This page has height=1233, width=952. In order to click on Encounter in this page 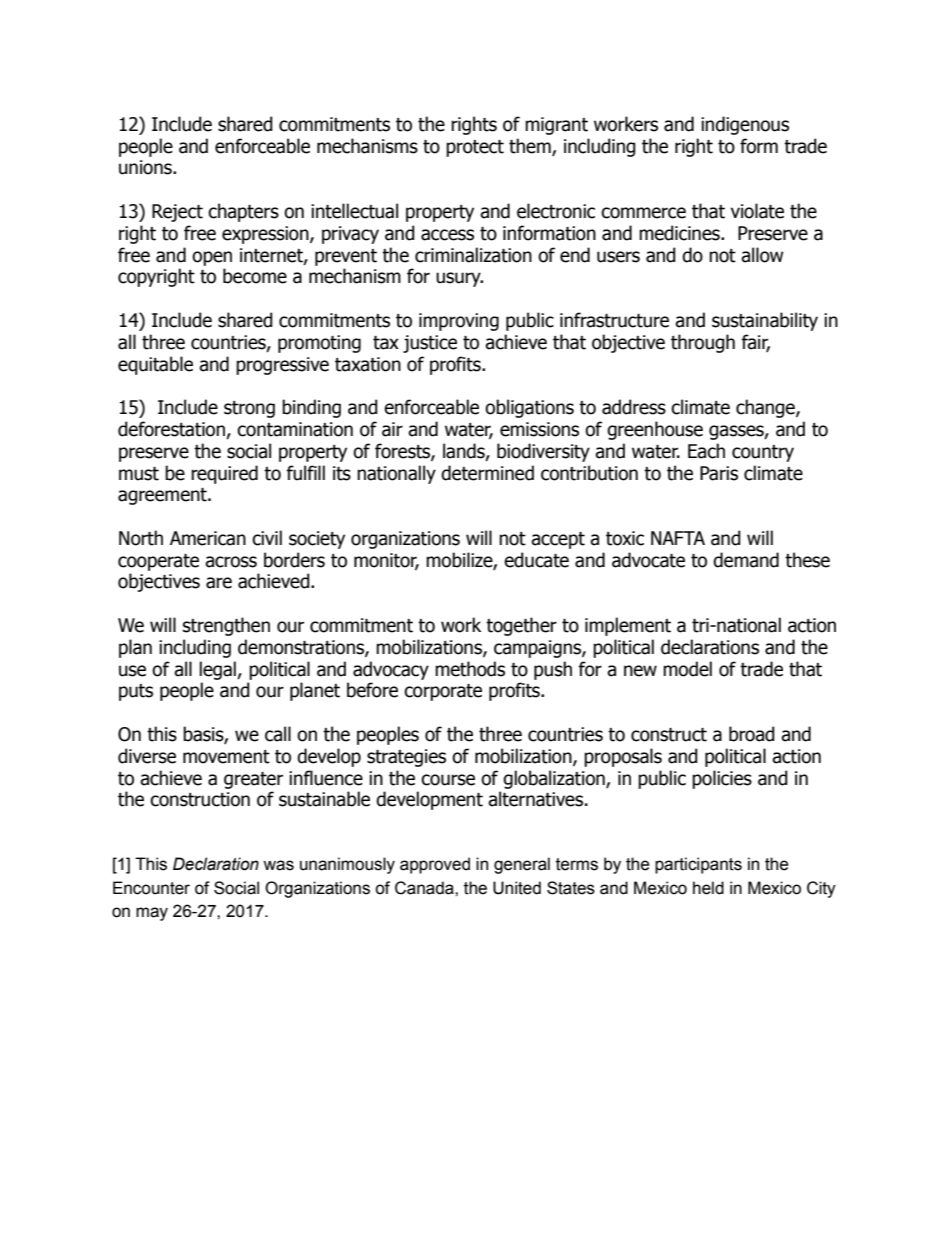, I will do `click(151, 888)`.
